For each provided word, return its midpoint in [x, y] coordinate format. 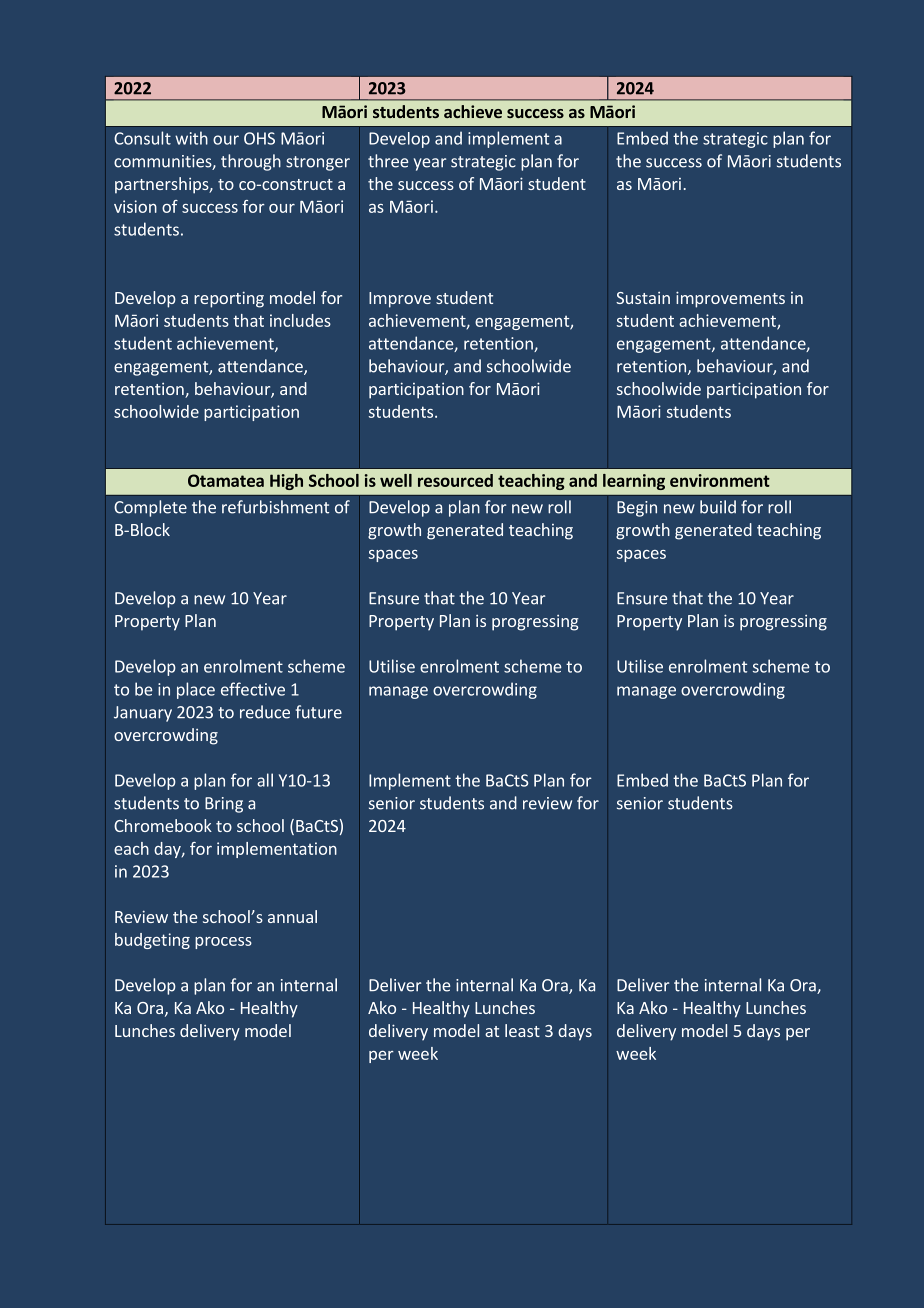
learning [634, 482]
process [223, 943]
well [396, 480]
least [522, 1030]
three [388, 161]
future [319, 712]
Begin [637, 509]
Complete [150, 508]
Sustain [643, 298]
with [191, 138]
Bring [224, 805]
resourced [455, 480]
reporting [229, 299]
